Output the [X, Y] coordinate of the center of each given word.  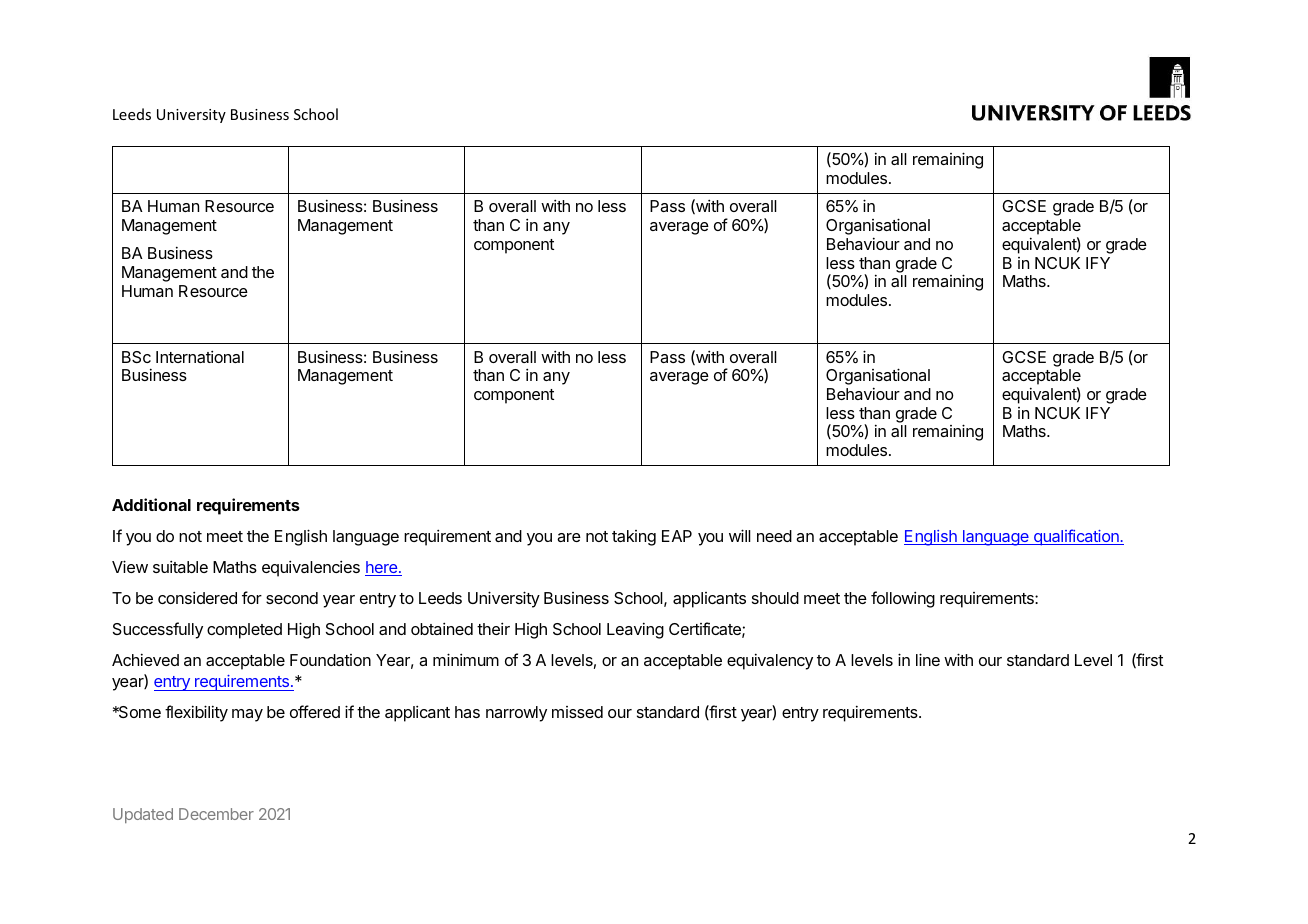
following [903, 599]
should [775, 598]
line [928, 659]
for [252, 597]
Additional [151, 504]
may [247, 715]
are [569, 537]
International [200, 356]
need [774, 536]
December [216, 814]
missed [577, 712]
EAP [677, 536]
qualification [1076, 537]
